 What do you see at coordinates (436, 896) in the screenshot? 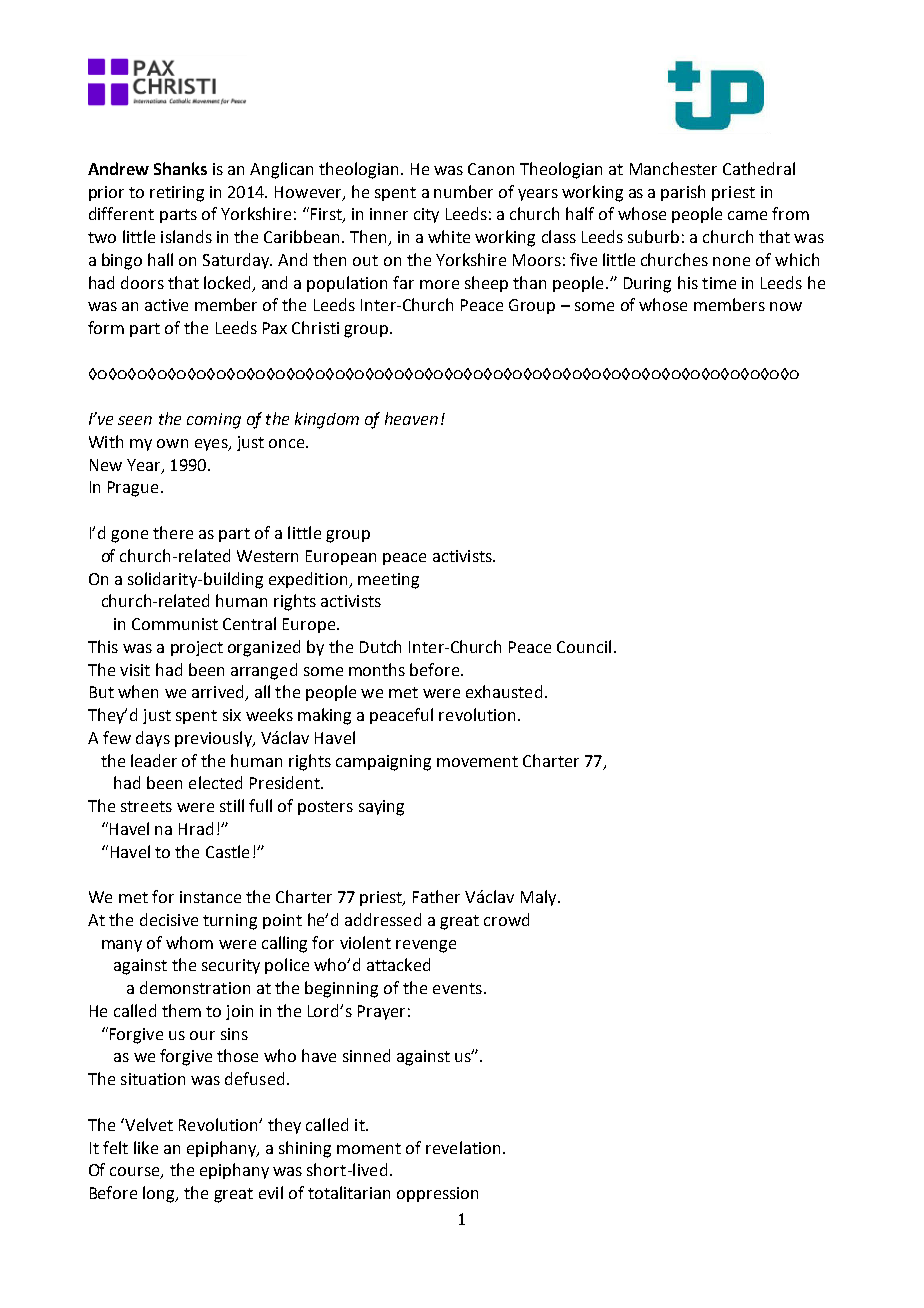
I see `Father` at bounding box center [436, 896].
